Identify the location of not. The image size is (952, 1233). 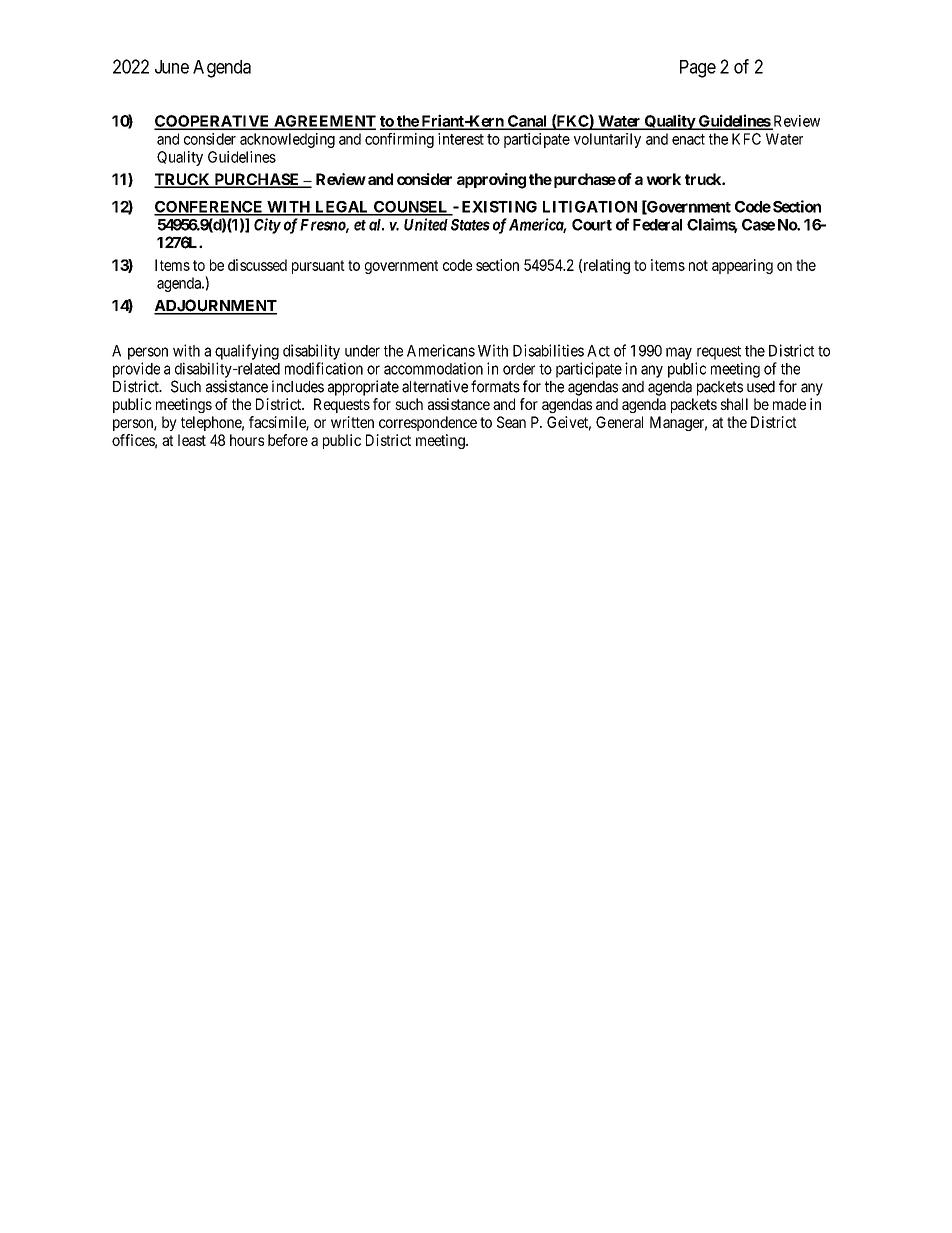
(698, 265).
